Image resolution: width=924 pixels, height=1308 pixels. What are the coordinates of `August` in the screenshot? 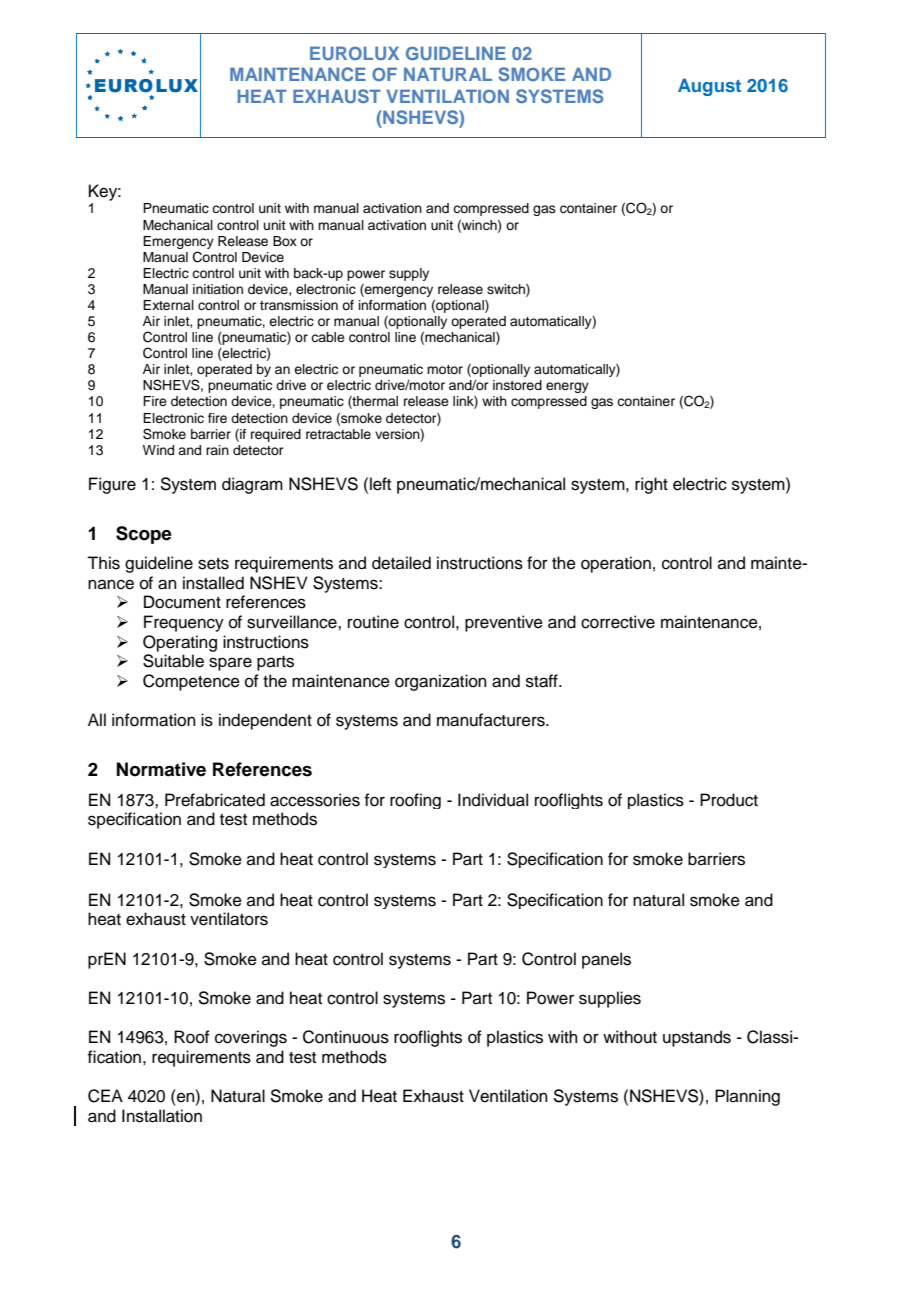 It's located at (709, 87).
